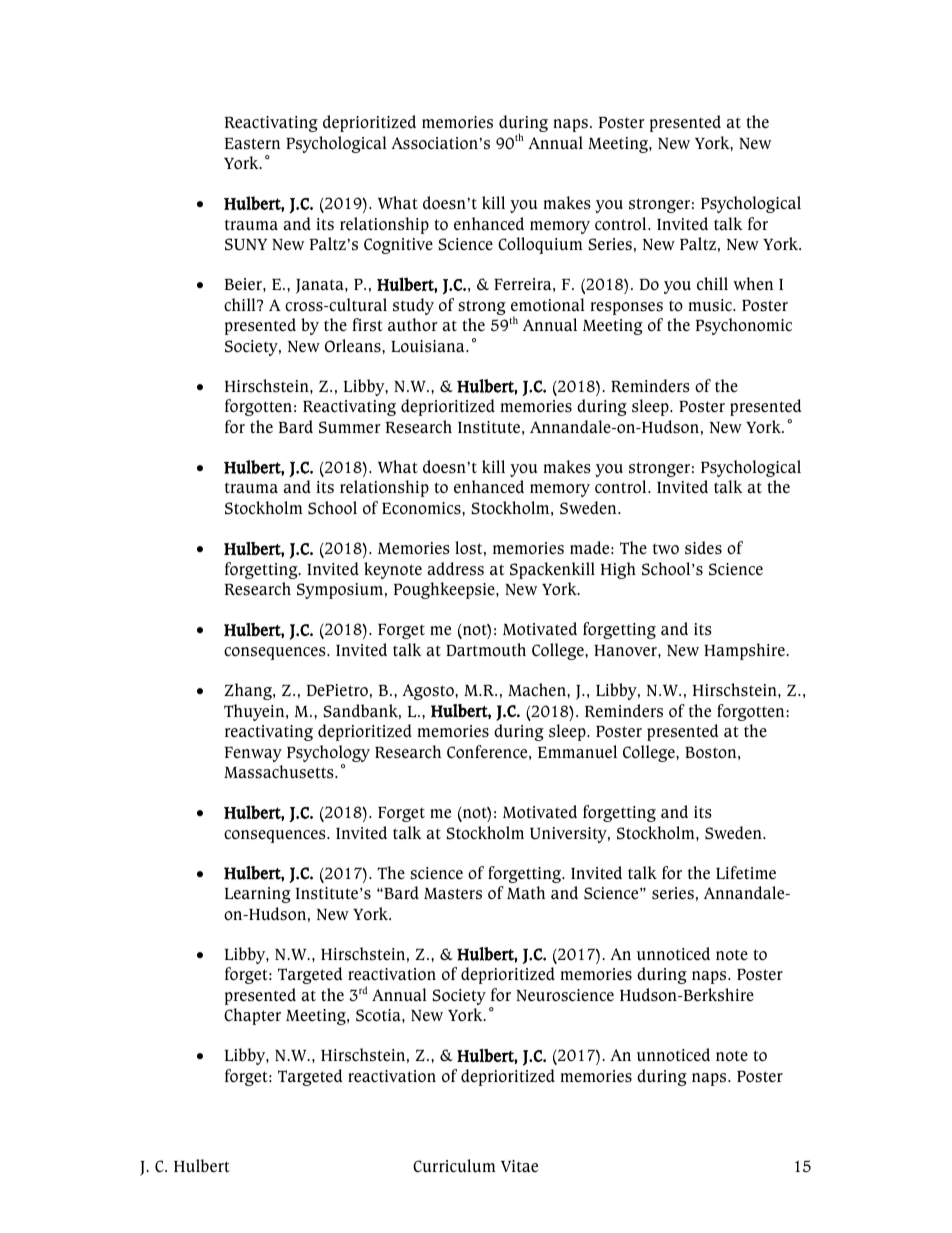  What do you see at coordinates (753, 283) in the document?
I see `when` at bounding box center [753, 283].
